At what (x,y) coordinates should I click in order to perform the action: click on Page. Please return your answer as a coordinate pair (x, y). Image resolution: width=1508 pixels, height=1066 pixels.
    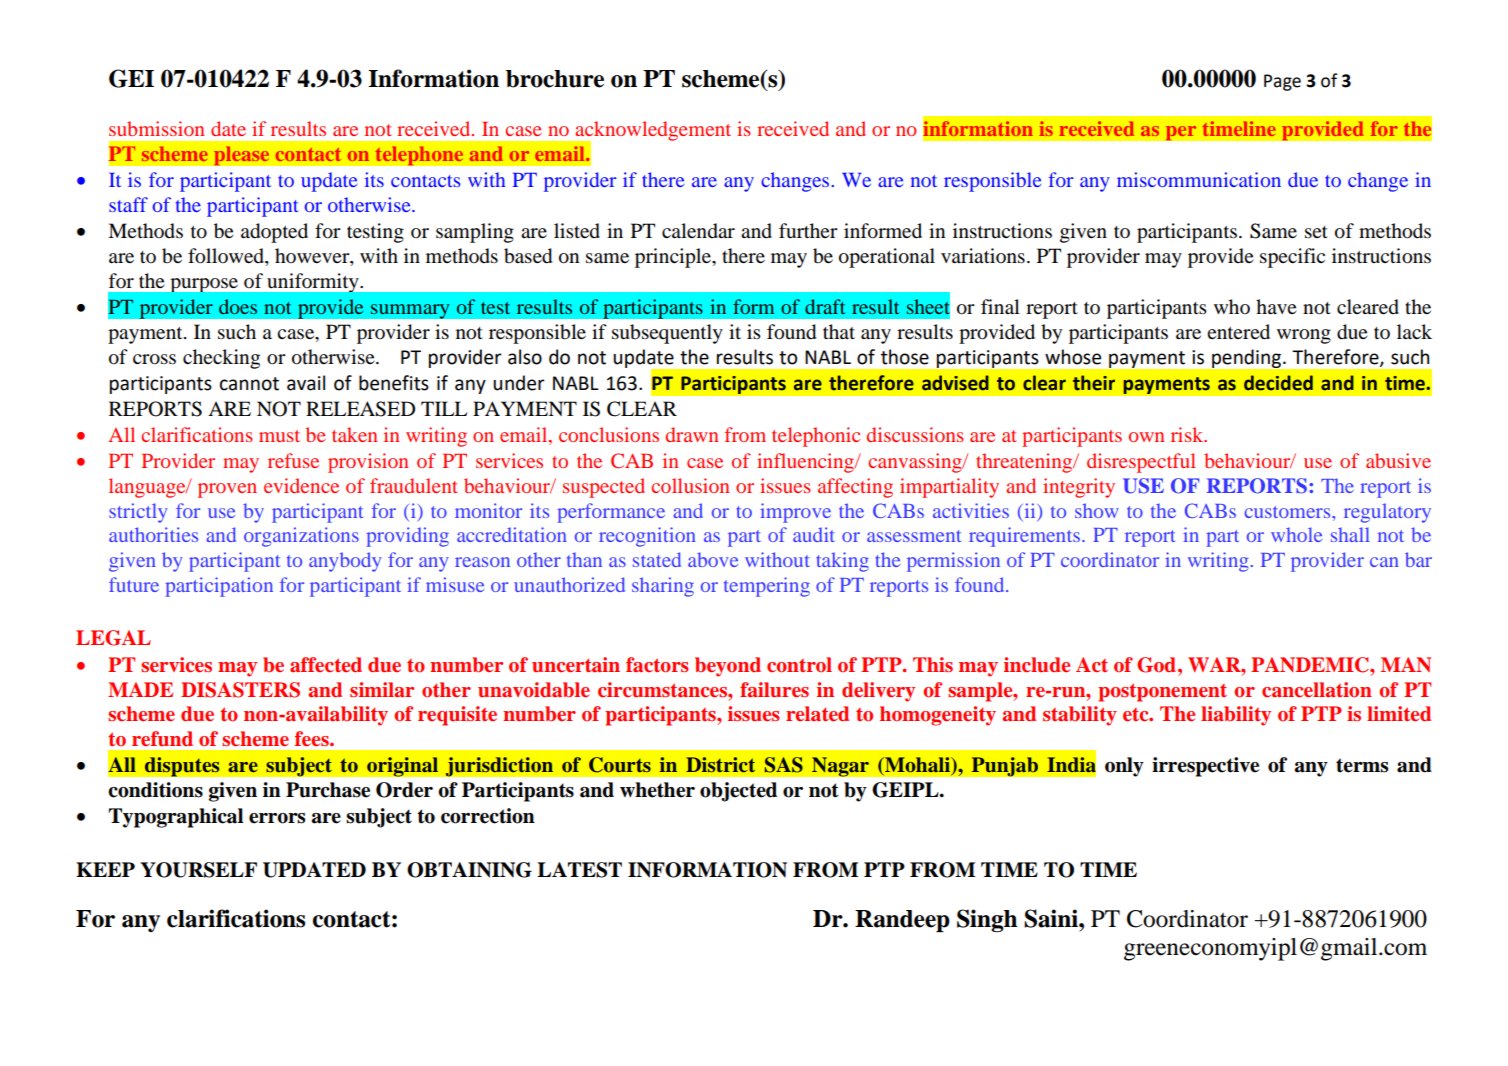
    Looking at the image, I should click on (1282, 82).
